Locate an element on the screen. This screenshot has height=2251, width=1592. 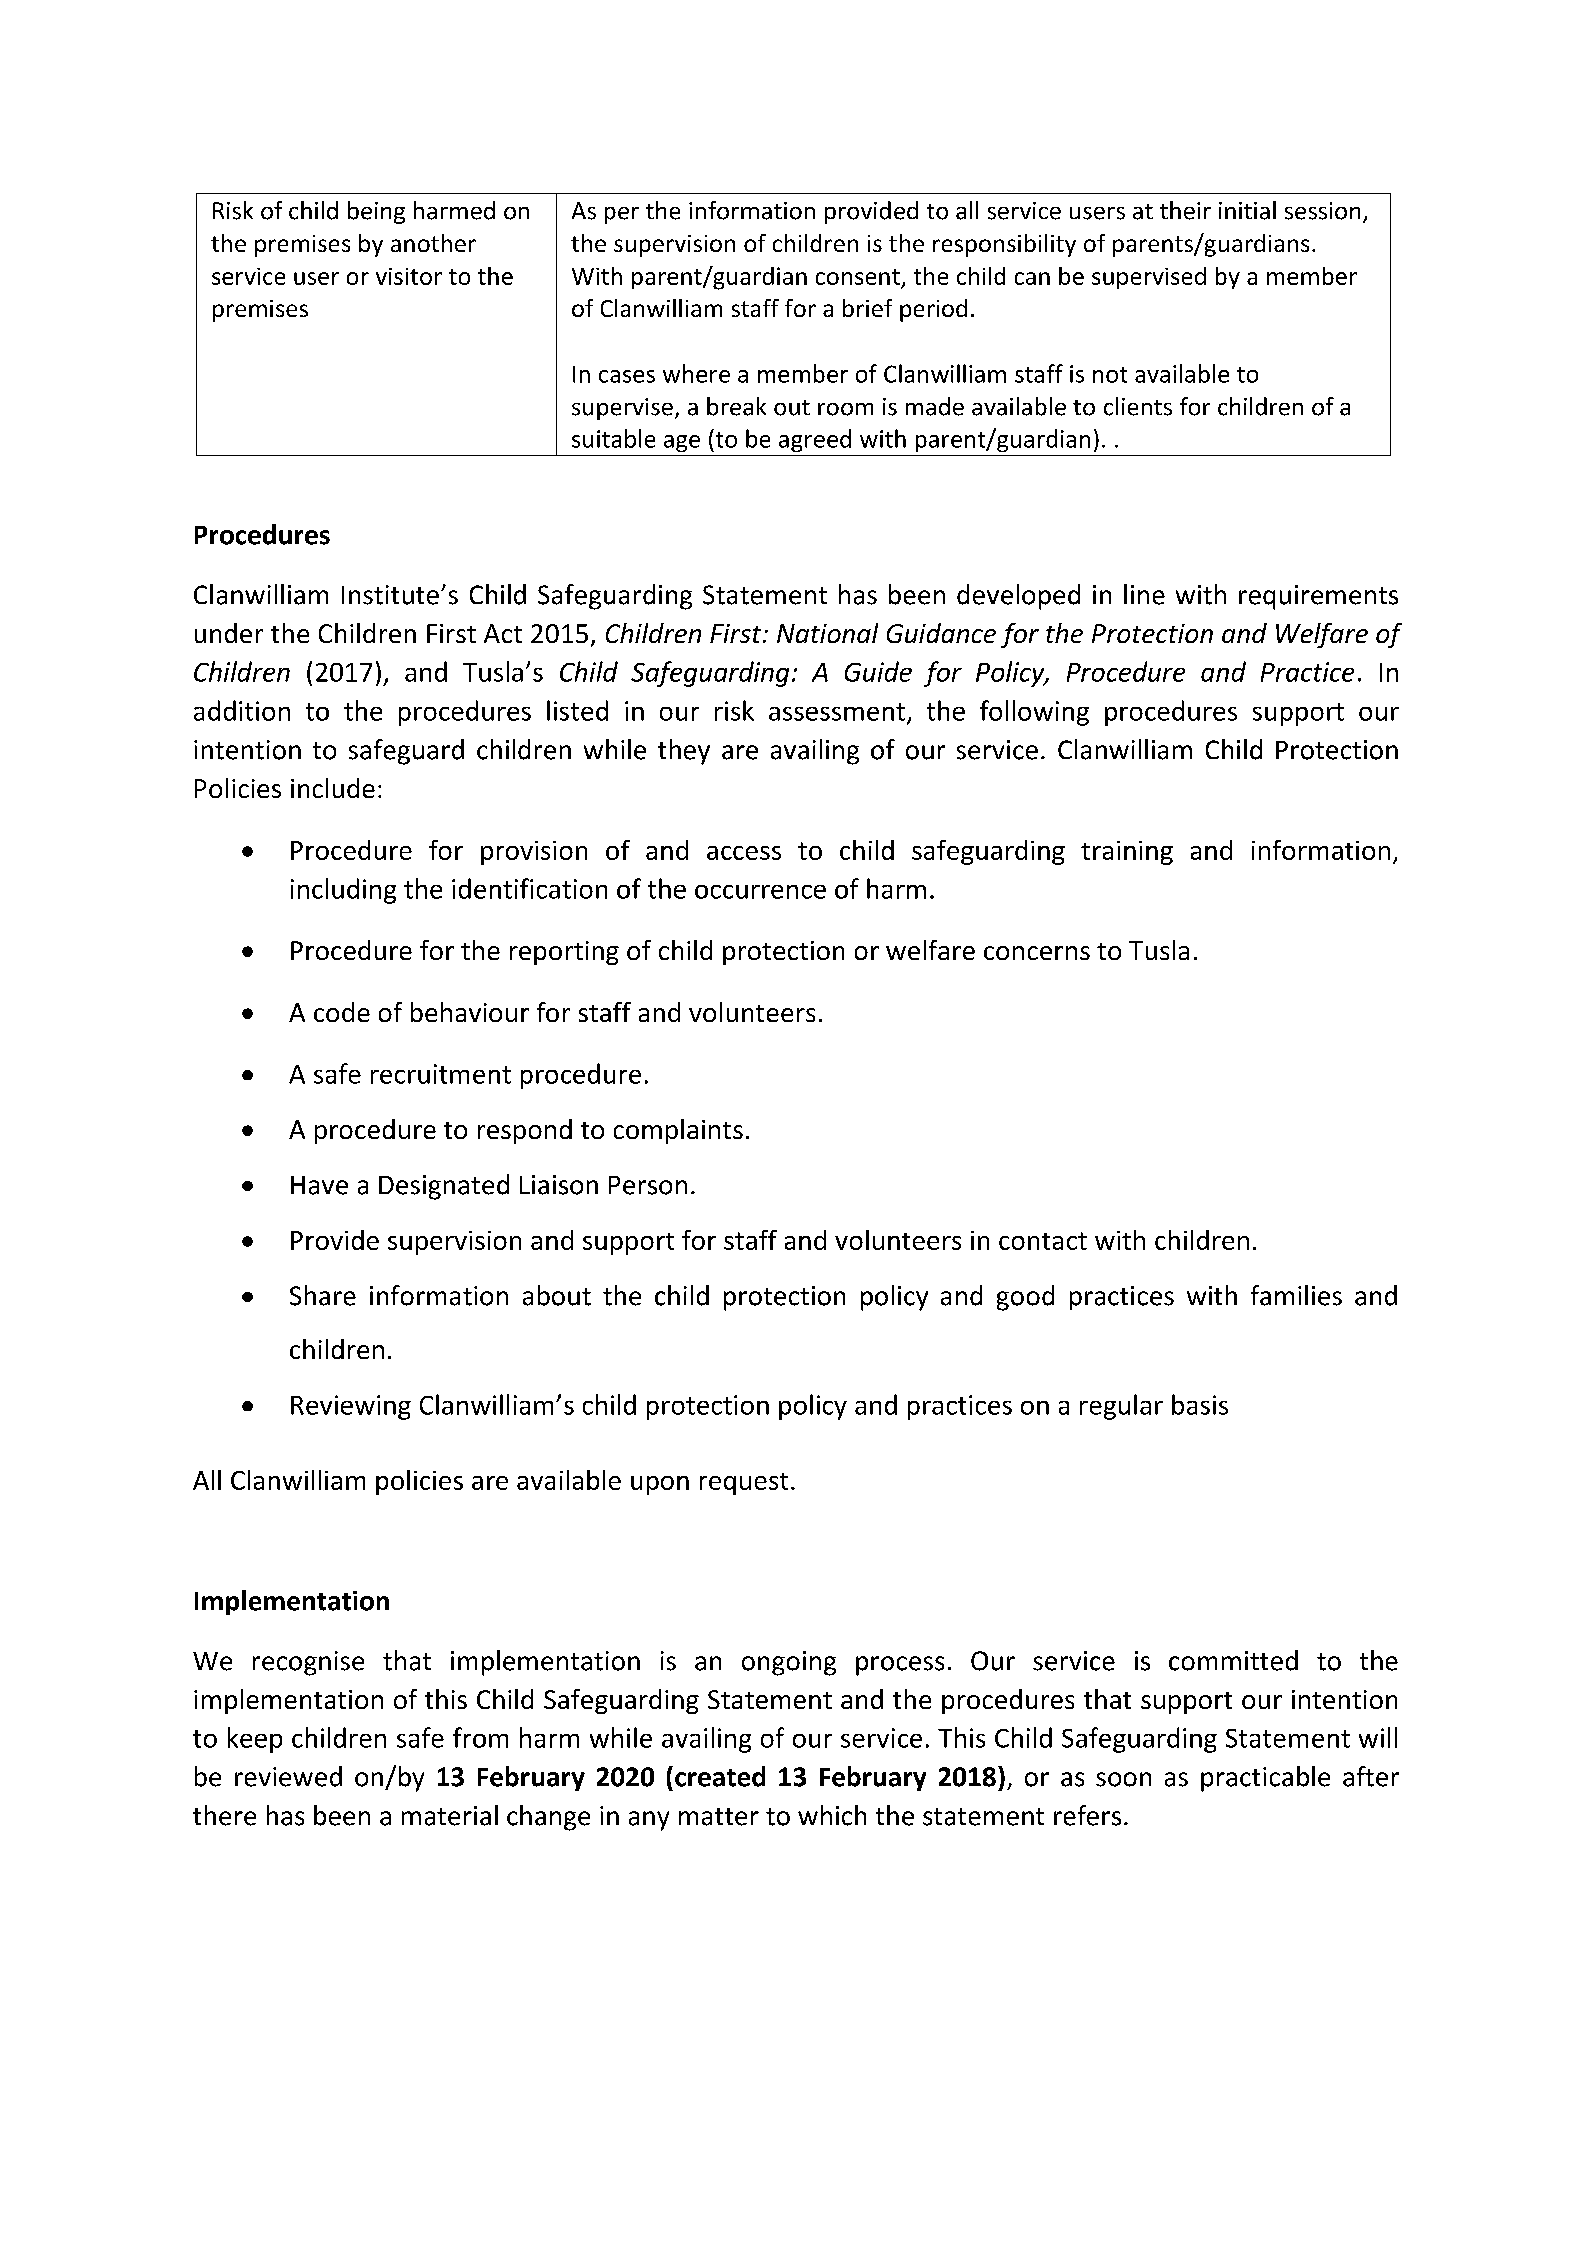
visitor is located at coordinates (409, 276).
